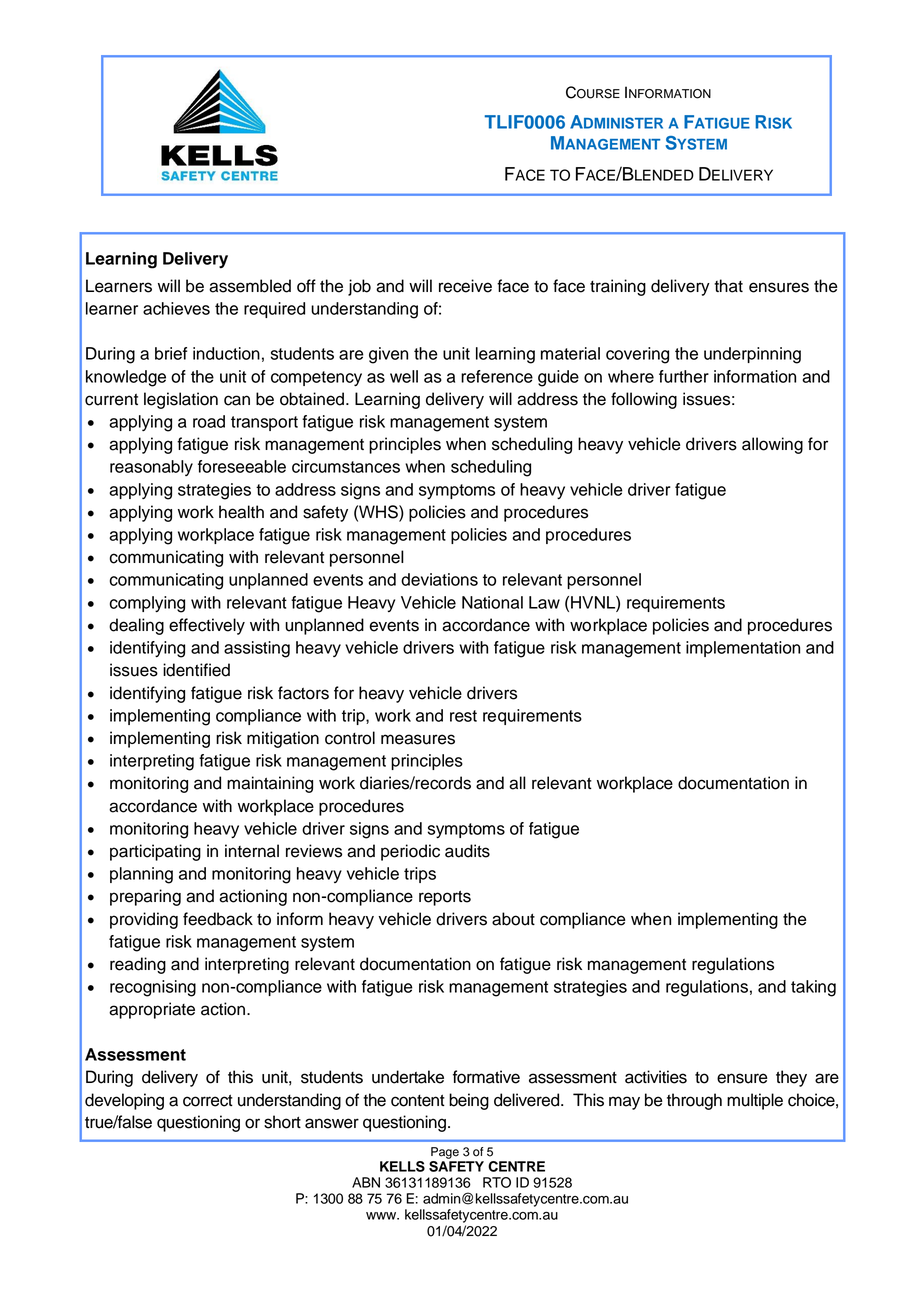 The height and width of the screenshot is (1308, 924). I want to click on receive, so click(465, 286).
